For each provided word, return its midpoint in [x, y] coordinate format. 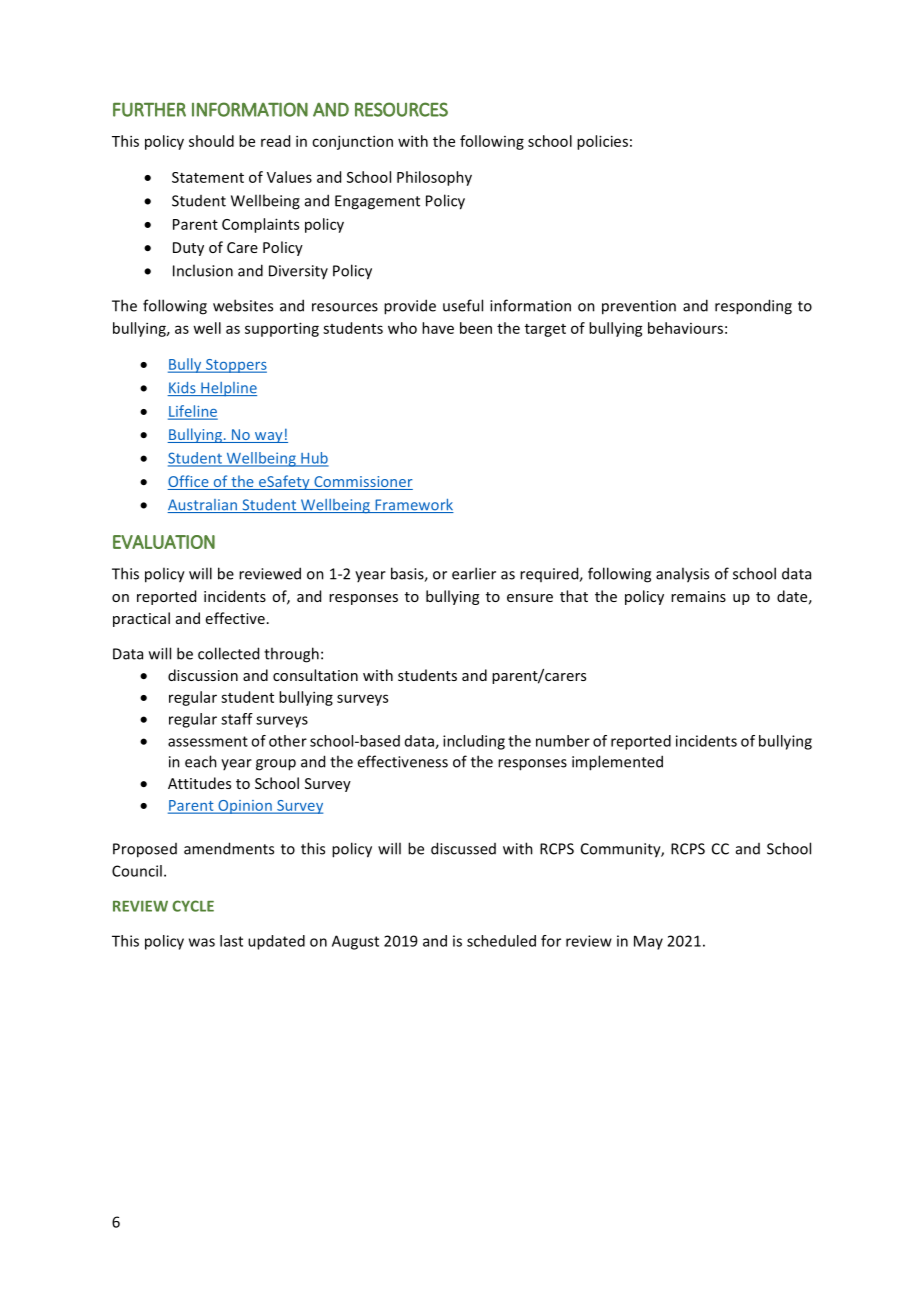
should [211, 141]
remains [698, 596]
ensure [530, 598]
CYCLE [193, 906]
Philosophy [434, 178]
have [438, 328]
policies [602, 142]
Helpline [228, 389]
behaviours [685, 328]
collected [228, 653]
